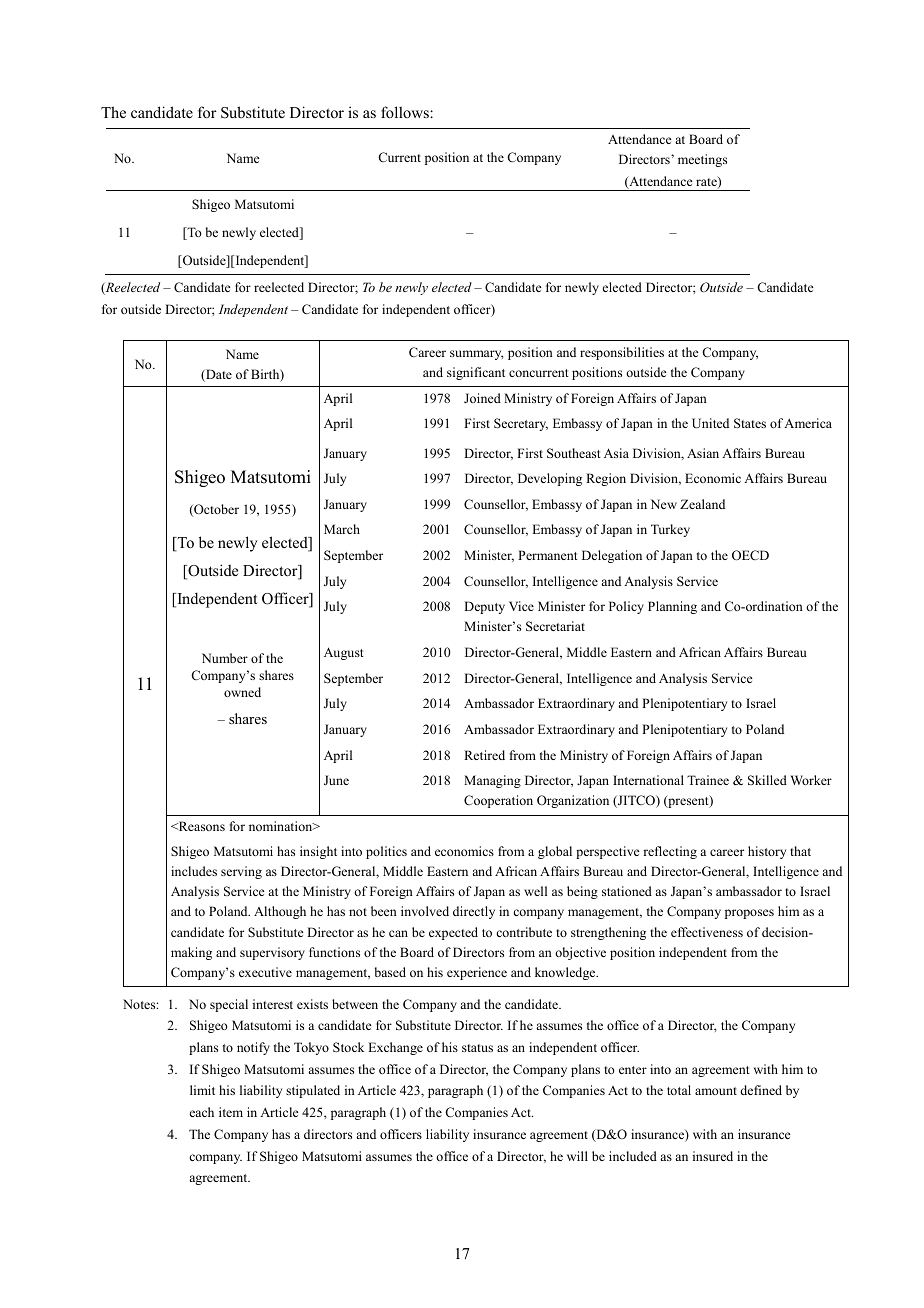  Describe the element at coordinates (482, 398) in the document. I see `Joined` at that location.
